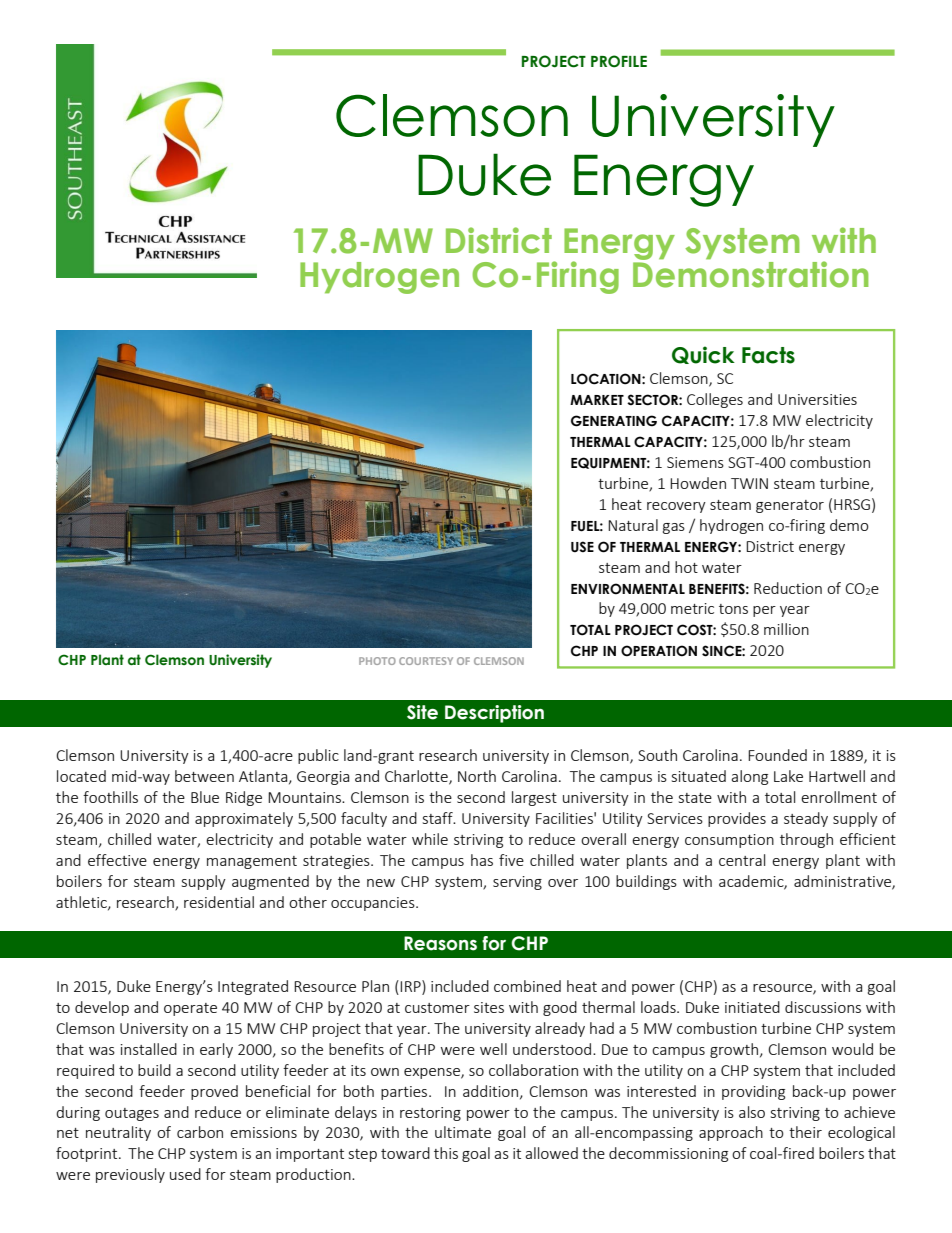  I want to click on Quick, so click(703, 355).
